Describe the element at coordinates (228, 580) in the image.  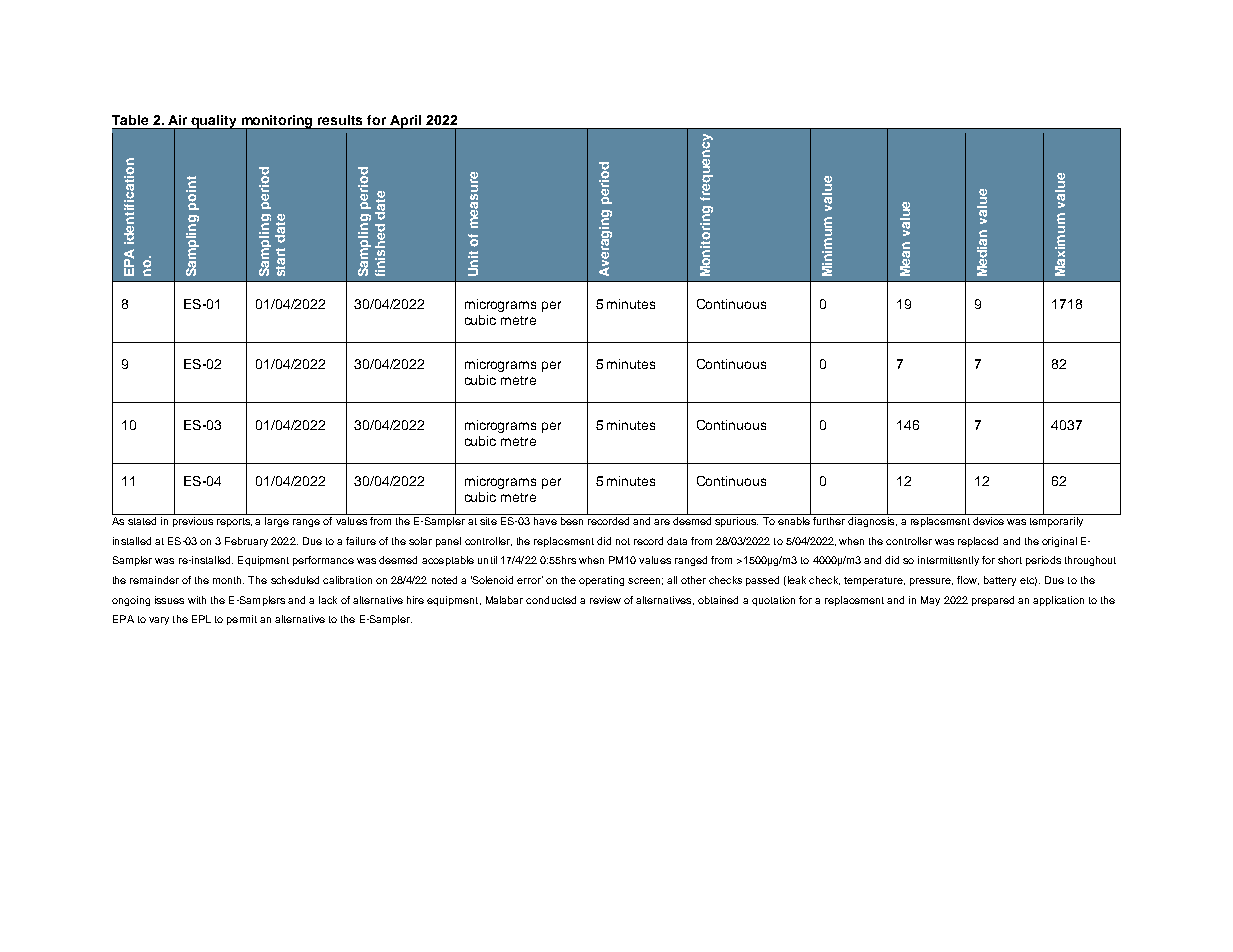
I see `month` at that location.
